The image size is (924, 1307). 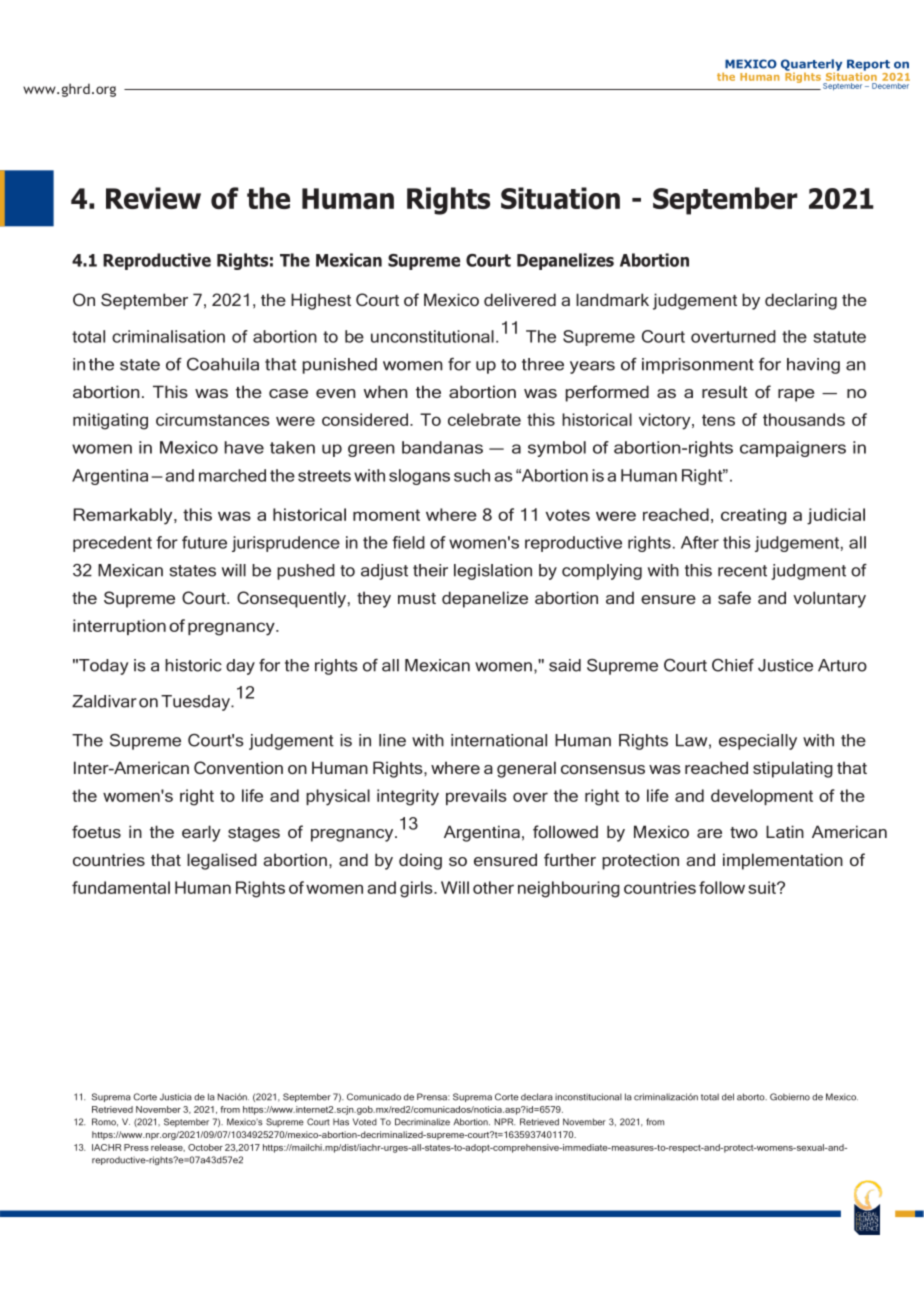 What do you see at coordinates (205, 1147) in the page?
I see `October` at bounding box center [205, 1147].
